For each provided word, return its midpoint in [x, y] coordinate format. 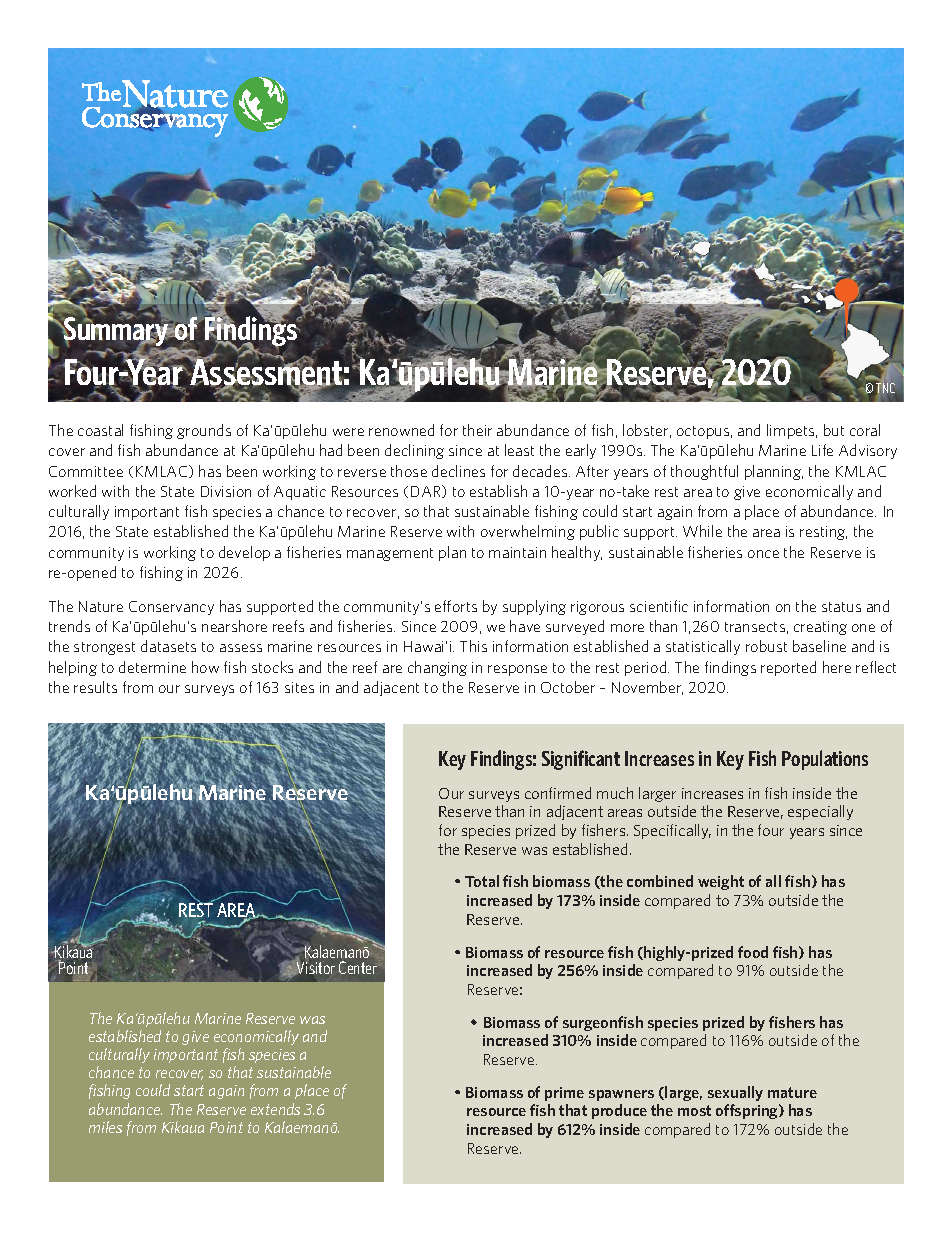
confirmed [558, 793]
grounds [204, 431]
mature [792, 1092]
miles [105, 1127]
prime [564, 1094]
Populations [825, 760]
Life [822, 450]
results [95, 687]
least [519, 450]
